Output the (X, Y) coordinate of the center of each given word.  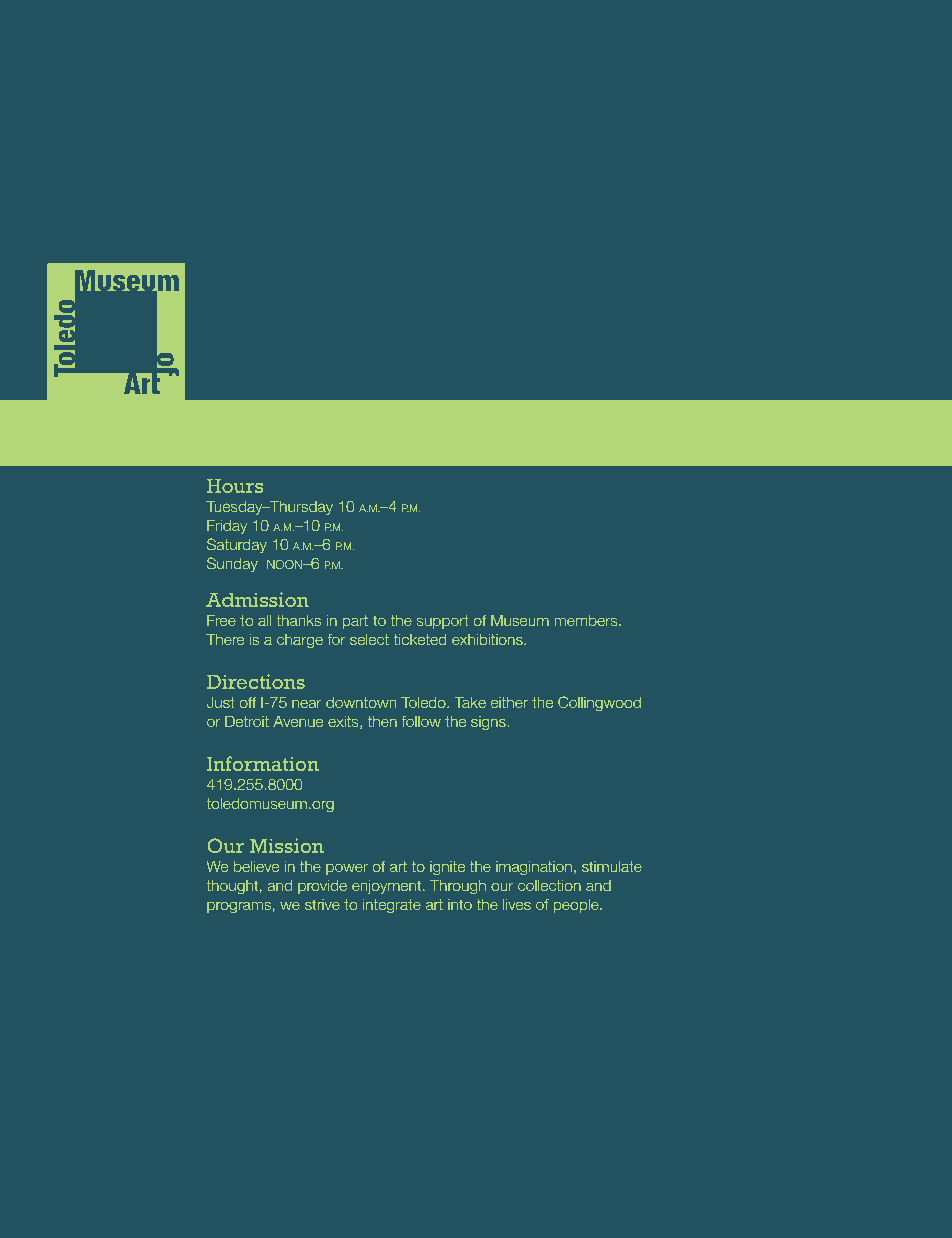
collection (549, 885)
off (248, 702)
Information (263, 763)
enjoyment (388, 887)
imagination (534, 868)
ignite (447, 868)
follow (421, 721)
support (443, 622)
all (264, 620)
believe (256, 866)
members (587, 620)
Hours (235, 486)
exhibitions (488, 639)
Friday (227, 527)
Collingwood (599, 703)
